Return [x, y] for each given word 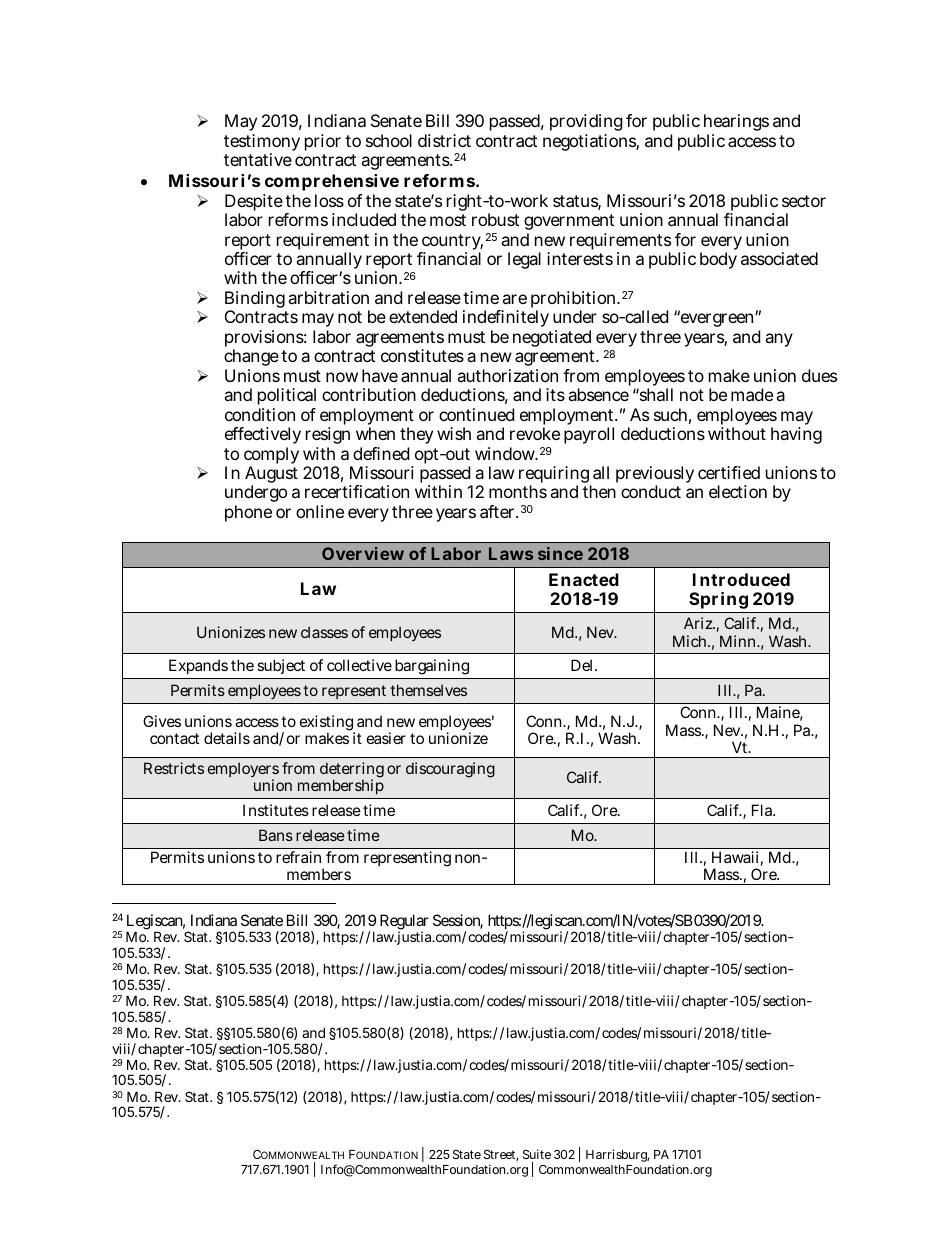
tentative [258, 159]
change [251, 359]
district [444, 140]
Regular [404, 923]
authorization [507, 375]
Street [501, 1155]
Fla [763, 810]
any [779, 340]
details [227, 738]
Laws [511, 553]
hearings [736, 124]
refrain [298, 857]
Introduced [741, 579]
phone [248, 513]
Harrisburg [617, 1157]
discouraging [450, 770]
